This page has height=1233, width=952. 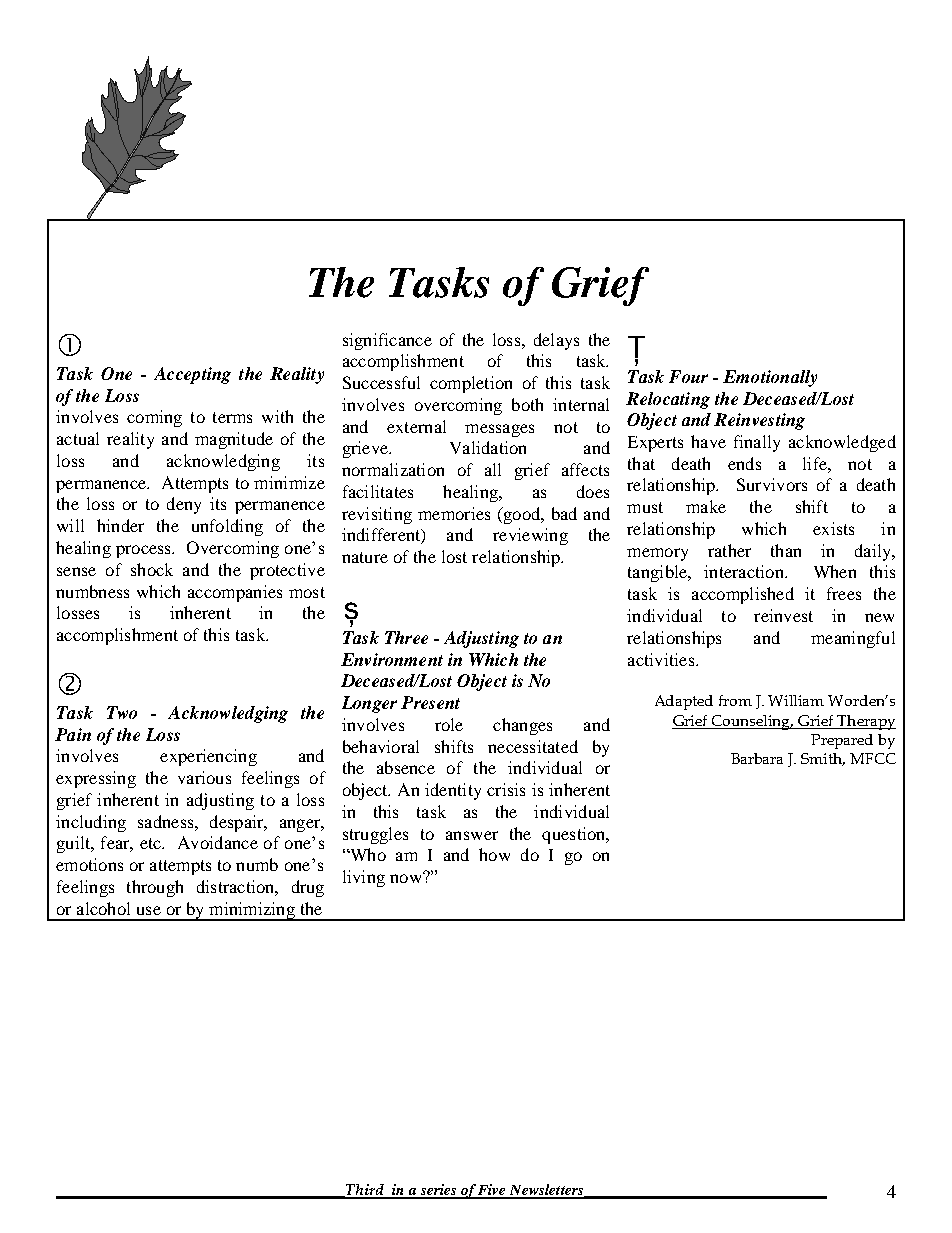 I want to click on series, so click(x=438, y=1191).
